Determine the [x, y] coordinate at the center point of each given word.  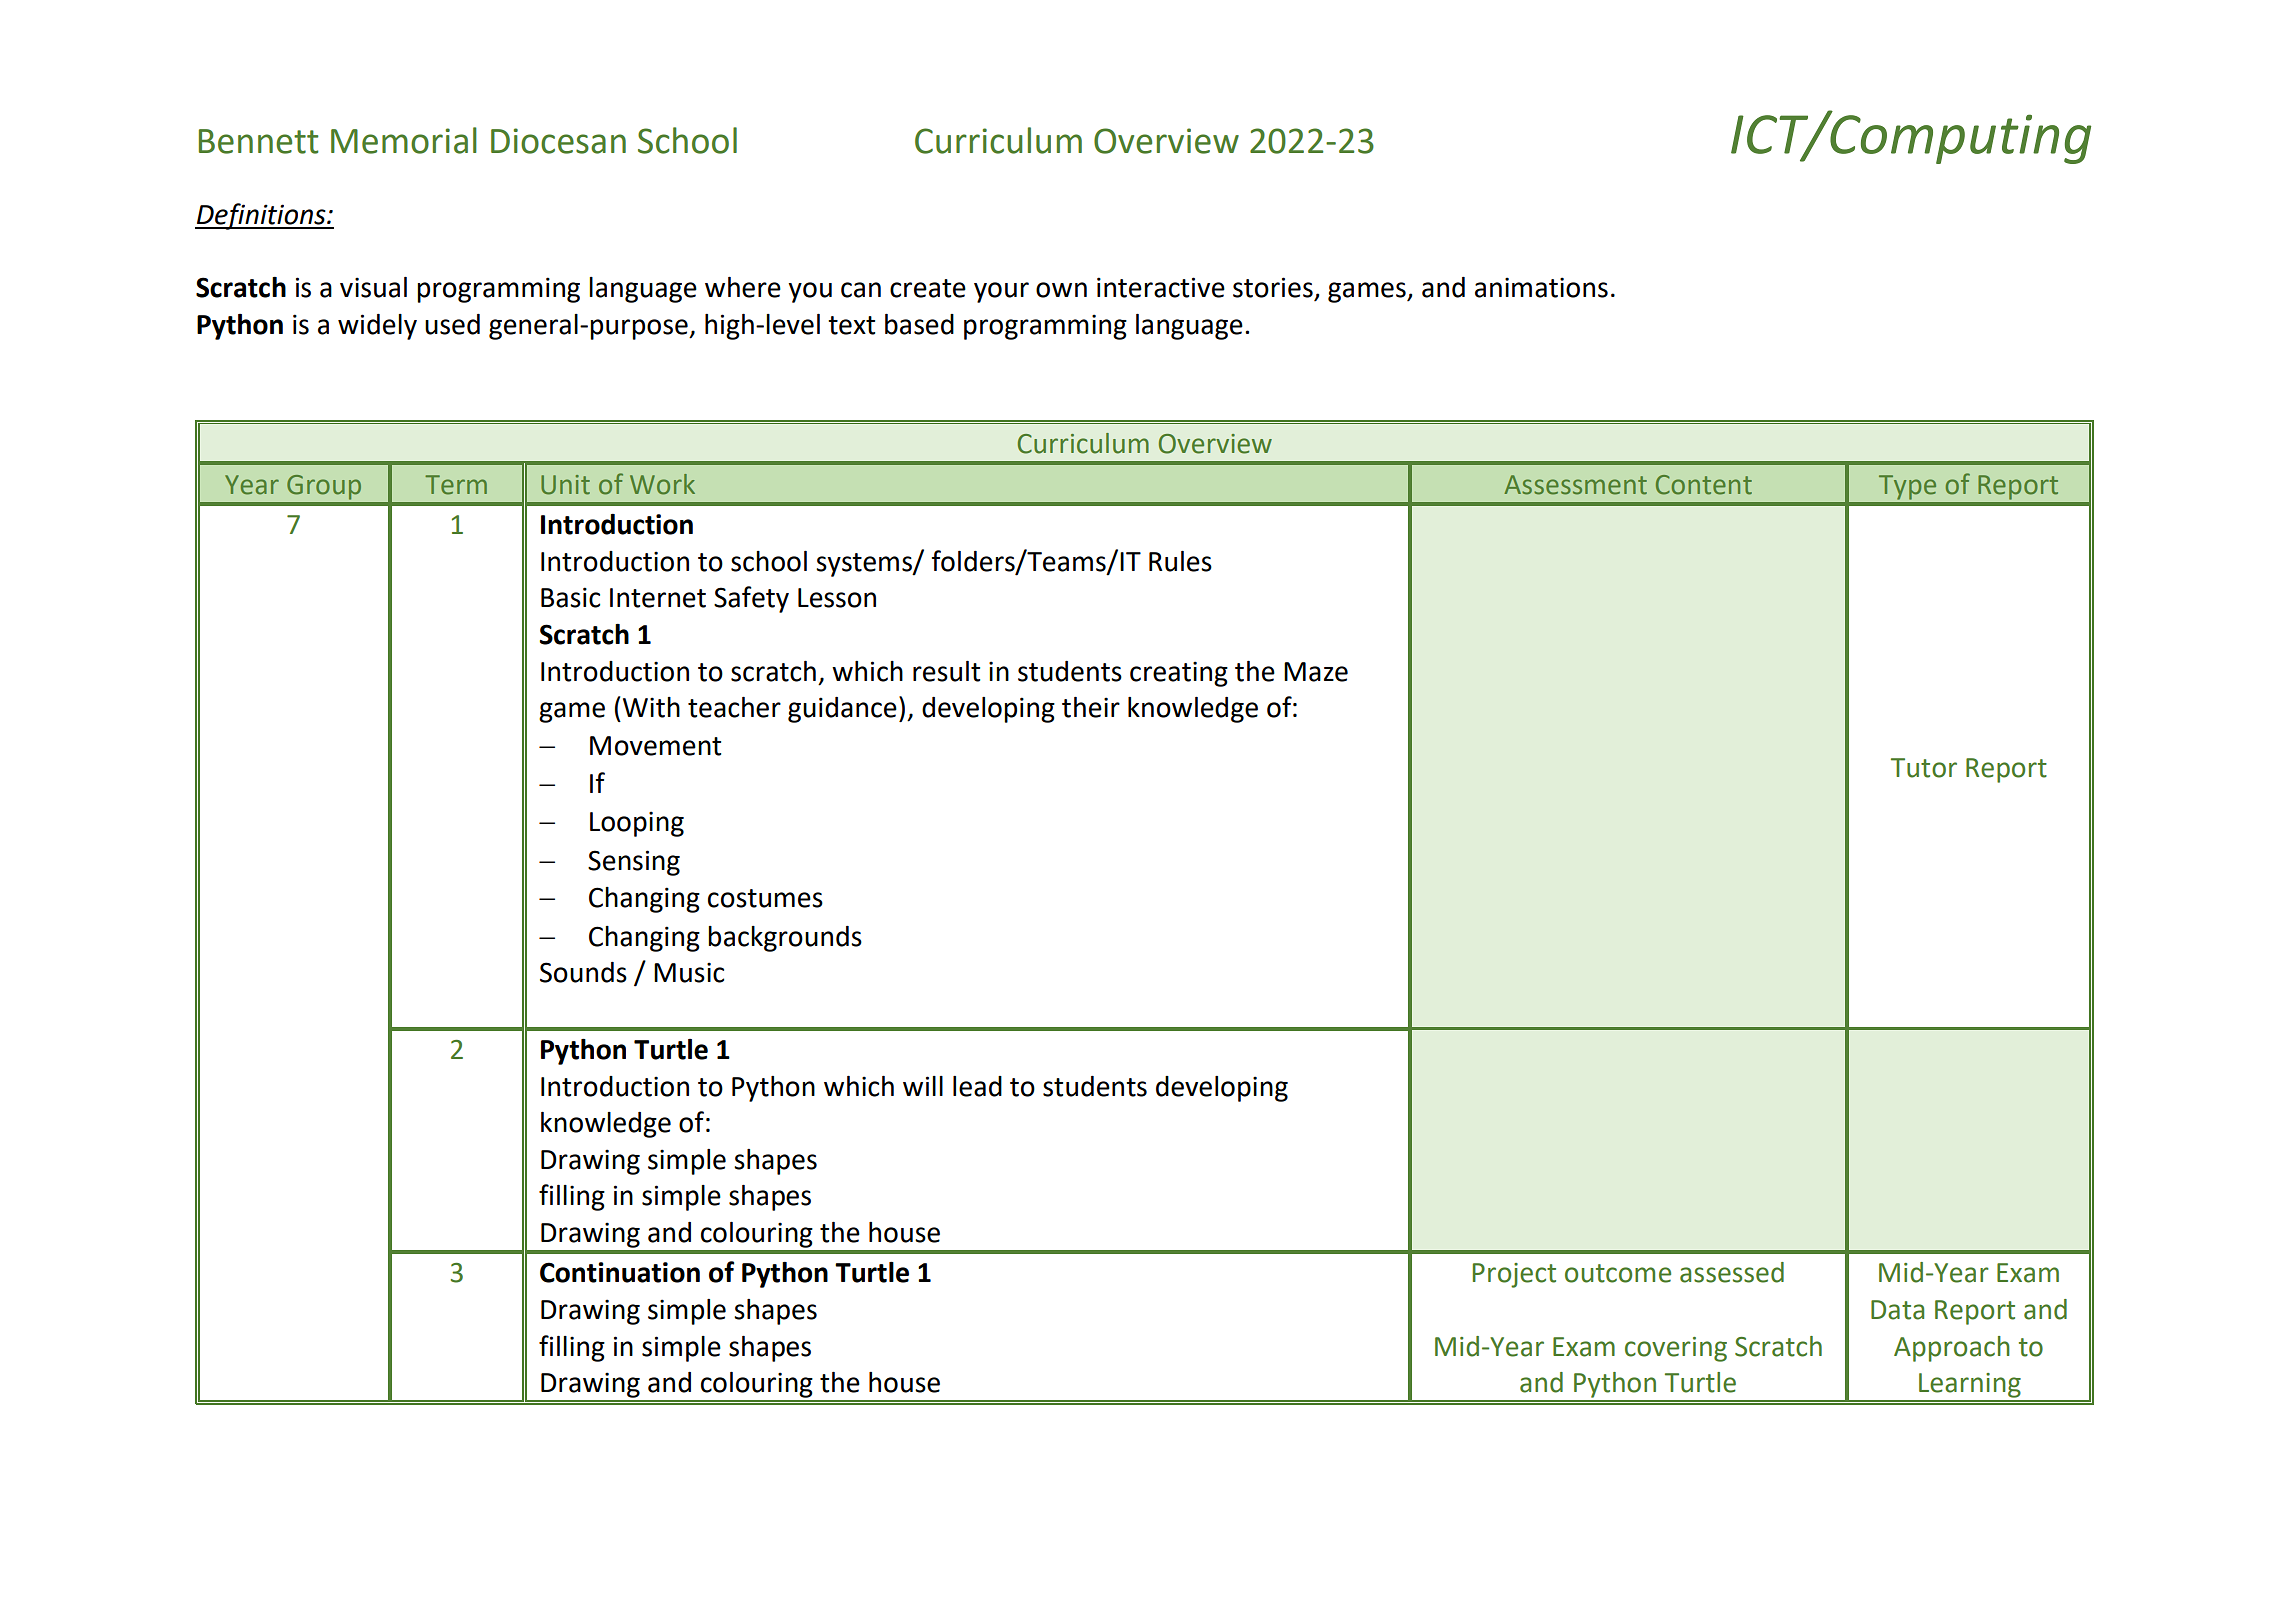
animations [1541, 287]
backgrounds [785, 939]
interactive [1161, 287]
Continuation [620, 1272]
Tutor [1924, 768]
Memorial [404, 140]
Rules [1180, 561]
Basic [570, 597]
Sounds [583, 972]
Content [1704, 485]
